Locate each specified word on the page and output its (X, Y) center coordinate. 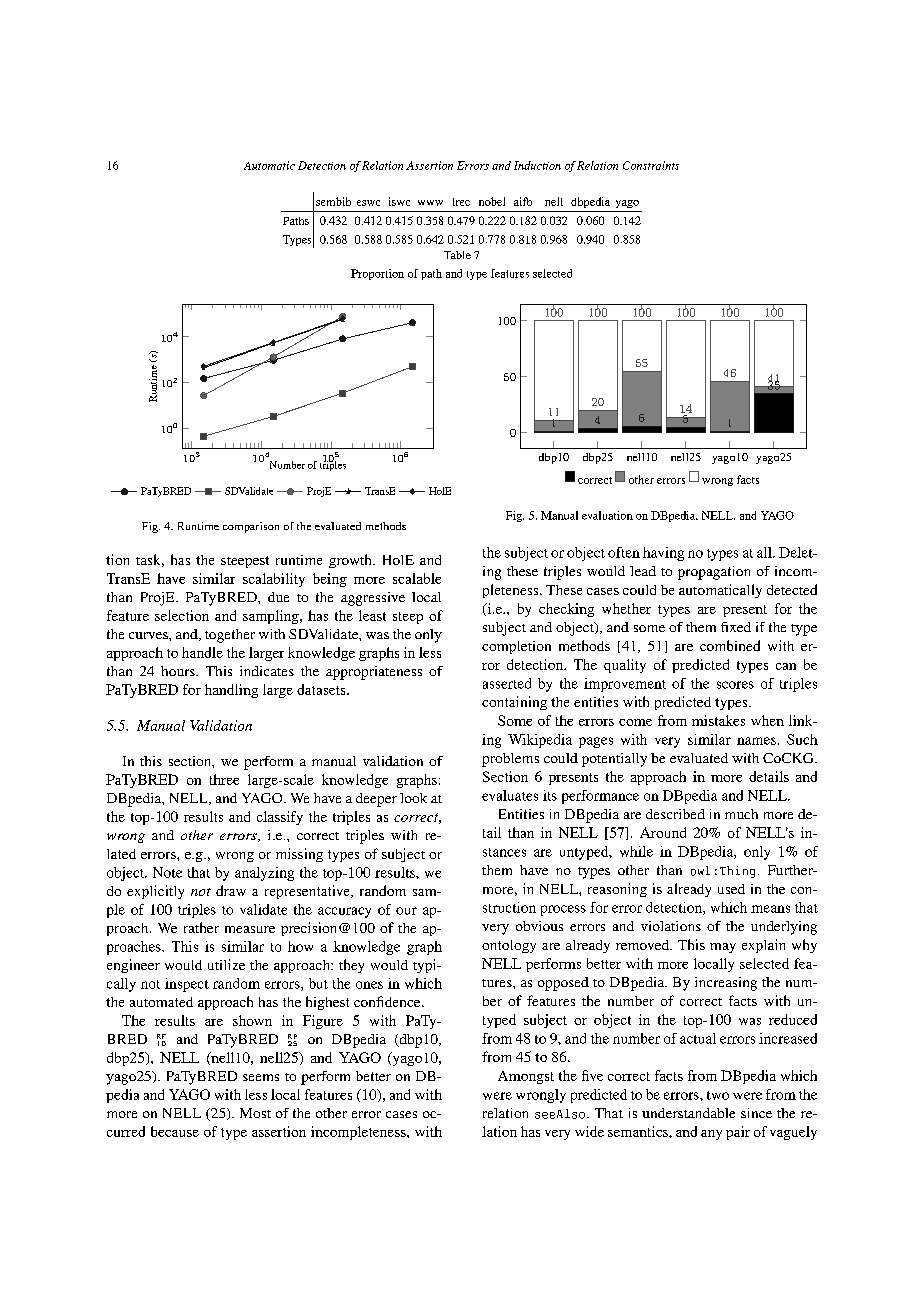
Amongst (526, 1077)
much (741, 814)
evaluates (510, 795)
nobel (492, 201)
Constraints (651, 165)
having (663, 554)
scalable (417, 578)
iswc (399, 201)
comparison (251, 527)
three (224, 779)
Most (255, 1113)
